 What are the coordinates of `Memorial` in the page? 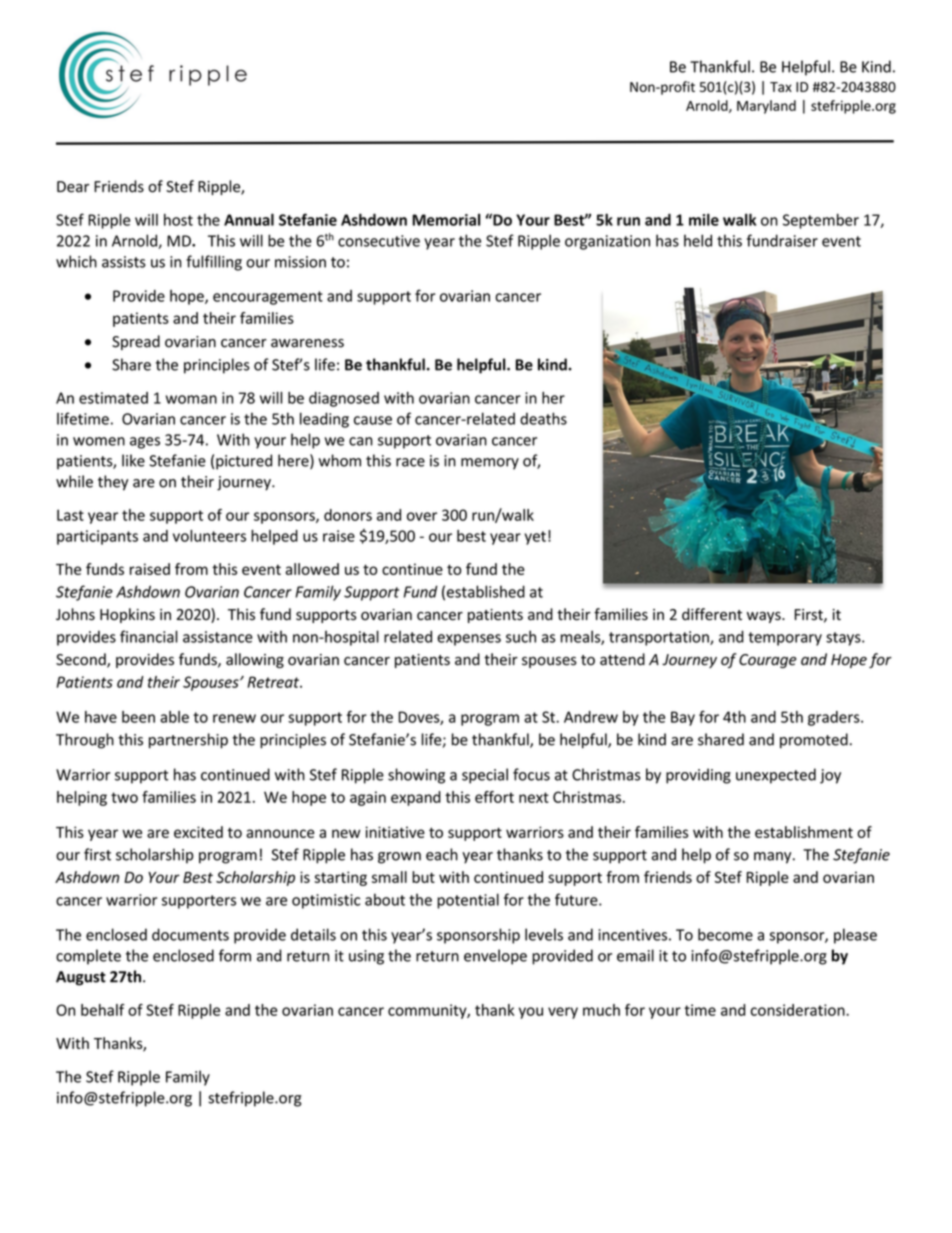 It's located at (446, 220).
